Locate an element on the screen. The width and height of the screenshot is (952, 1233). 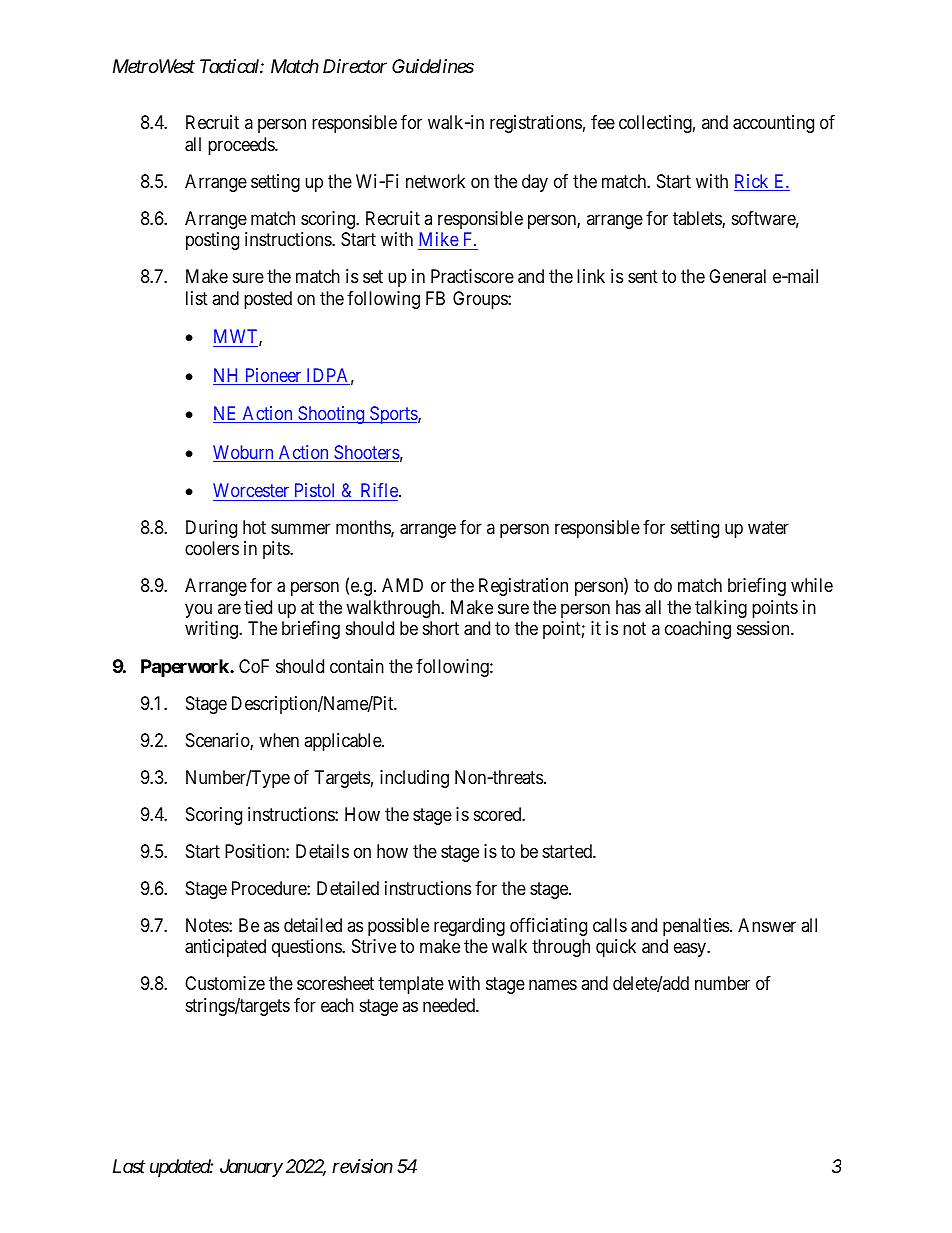
network is located at coordinates (435, 181).
